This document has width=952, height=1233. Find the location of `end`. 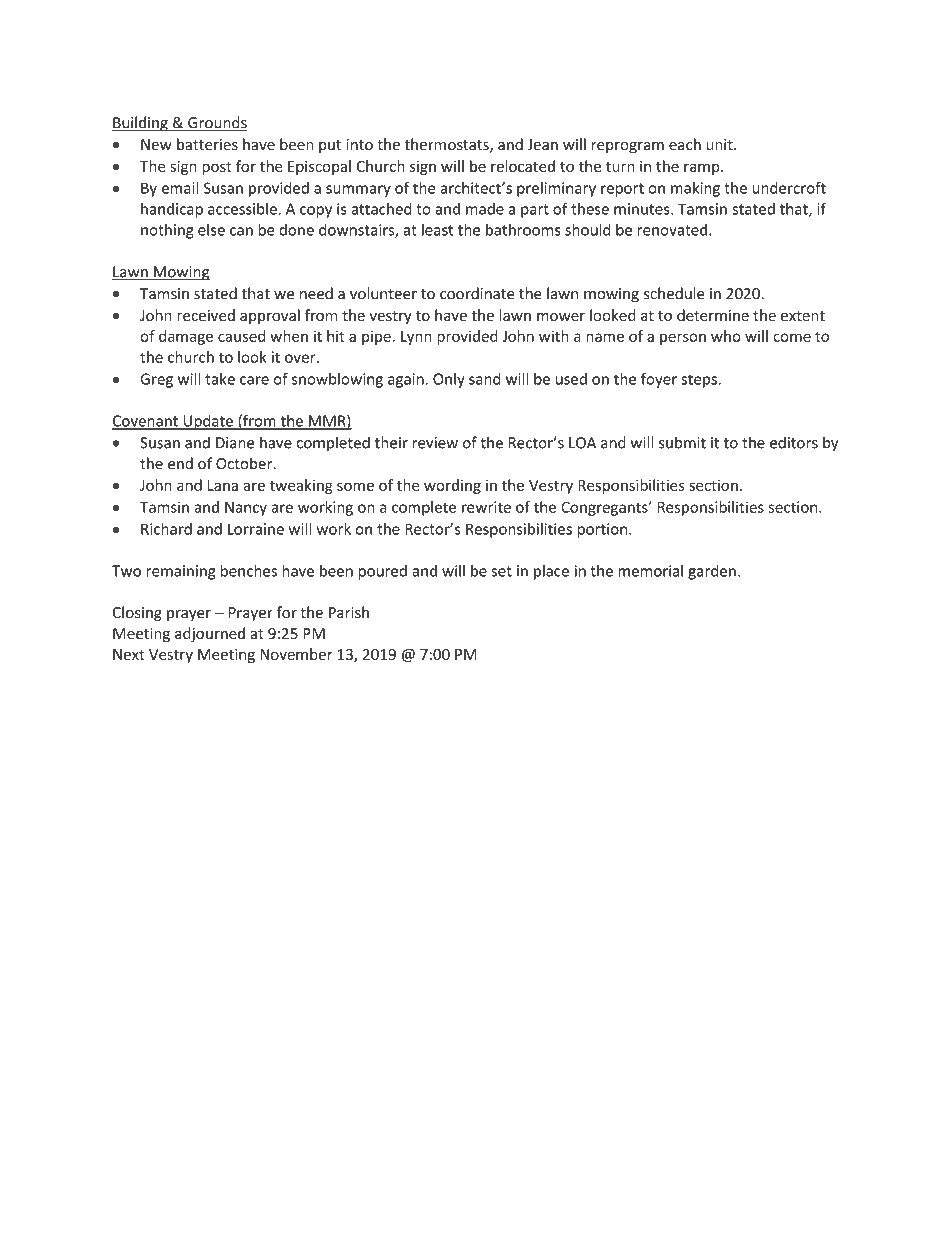

end is located at coordinates (180, 463).
